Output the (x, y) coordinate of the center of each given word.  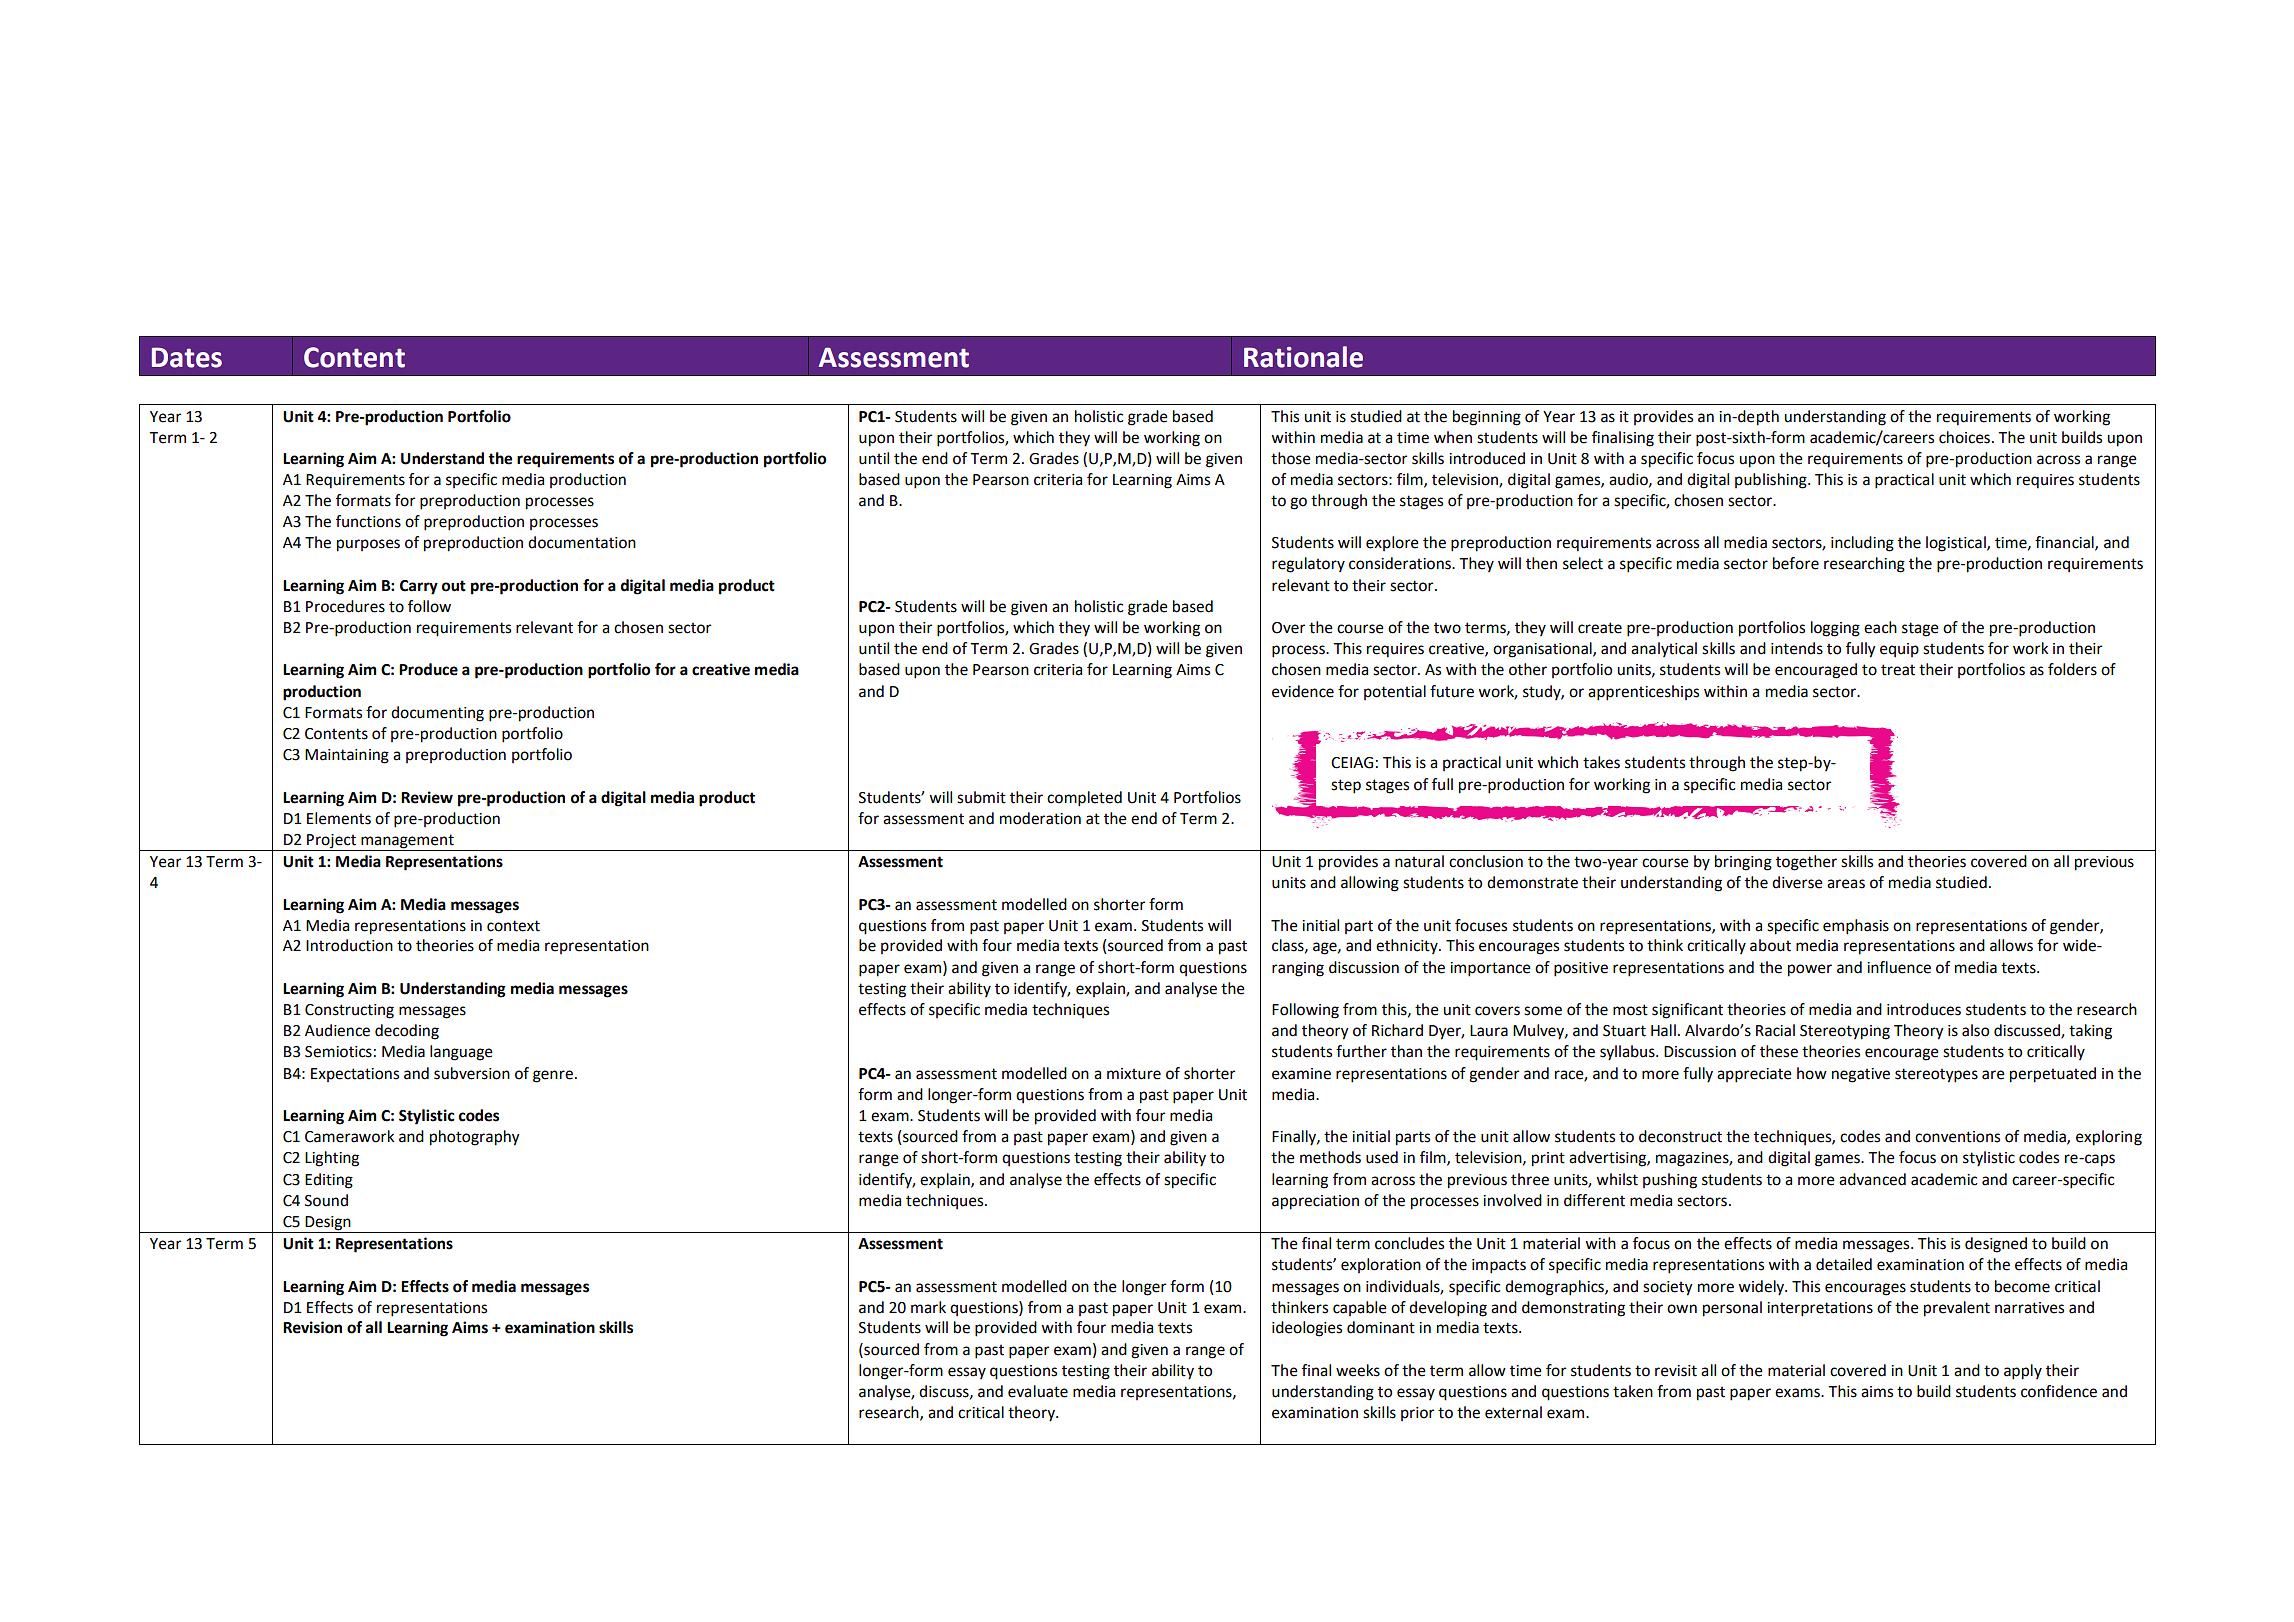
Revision (312, 1327)
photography (475, 1138)
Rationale (1303, 357)
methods (1330, 1157)
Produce (428, 669)
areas (1846, 884)
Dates (187, 357)
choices (1966, 437)
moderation (1040, 818)
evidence (1303, 691)
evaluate (1038, 1391)
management (407, 841)
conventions (1957, 1137)
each (1880, 627)
